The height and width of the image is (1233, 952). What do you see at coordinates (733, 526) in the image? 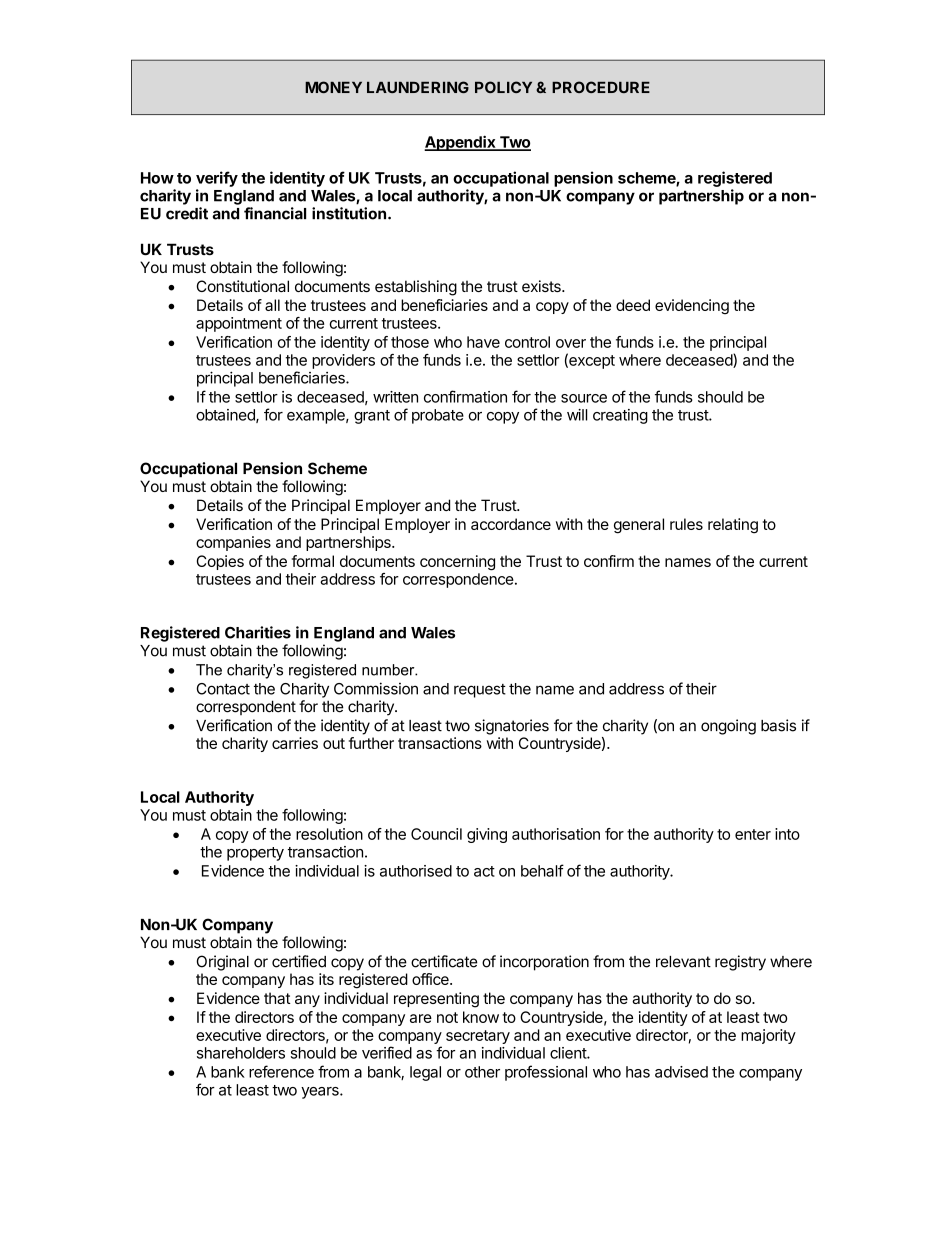
I see `relating` at bounding box center [733, 526].
